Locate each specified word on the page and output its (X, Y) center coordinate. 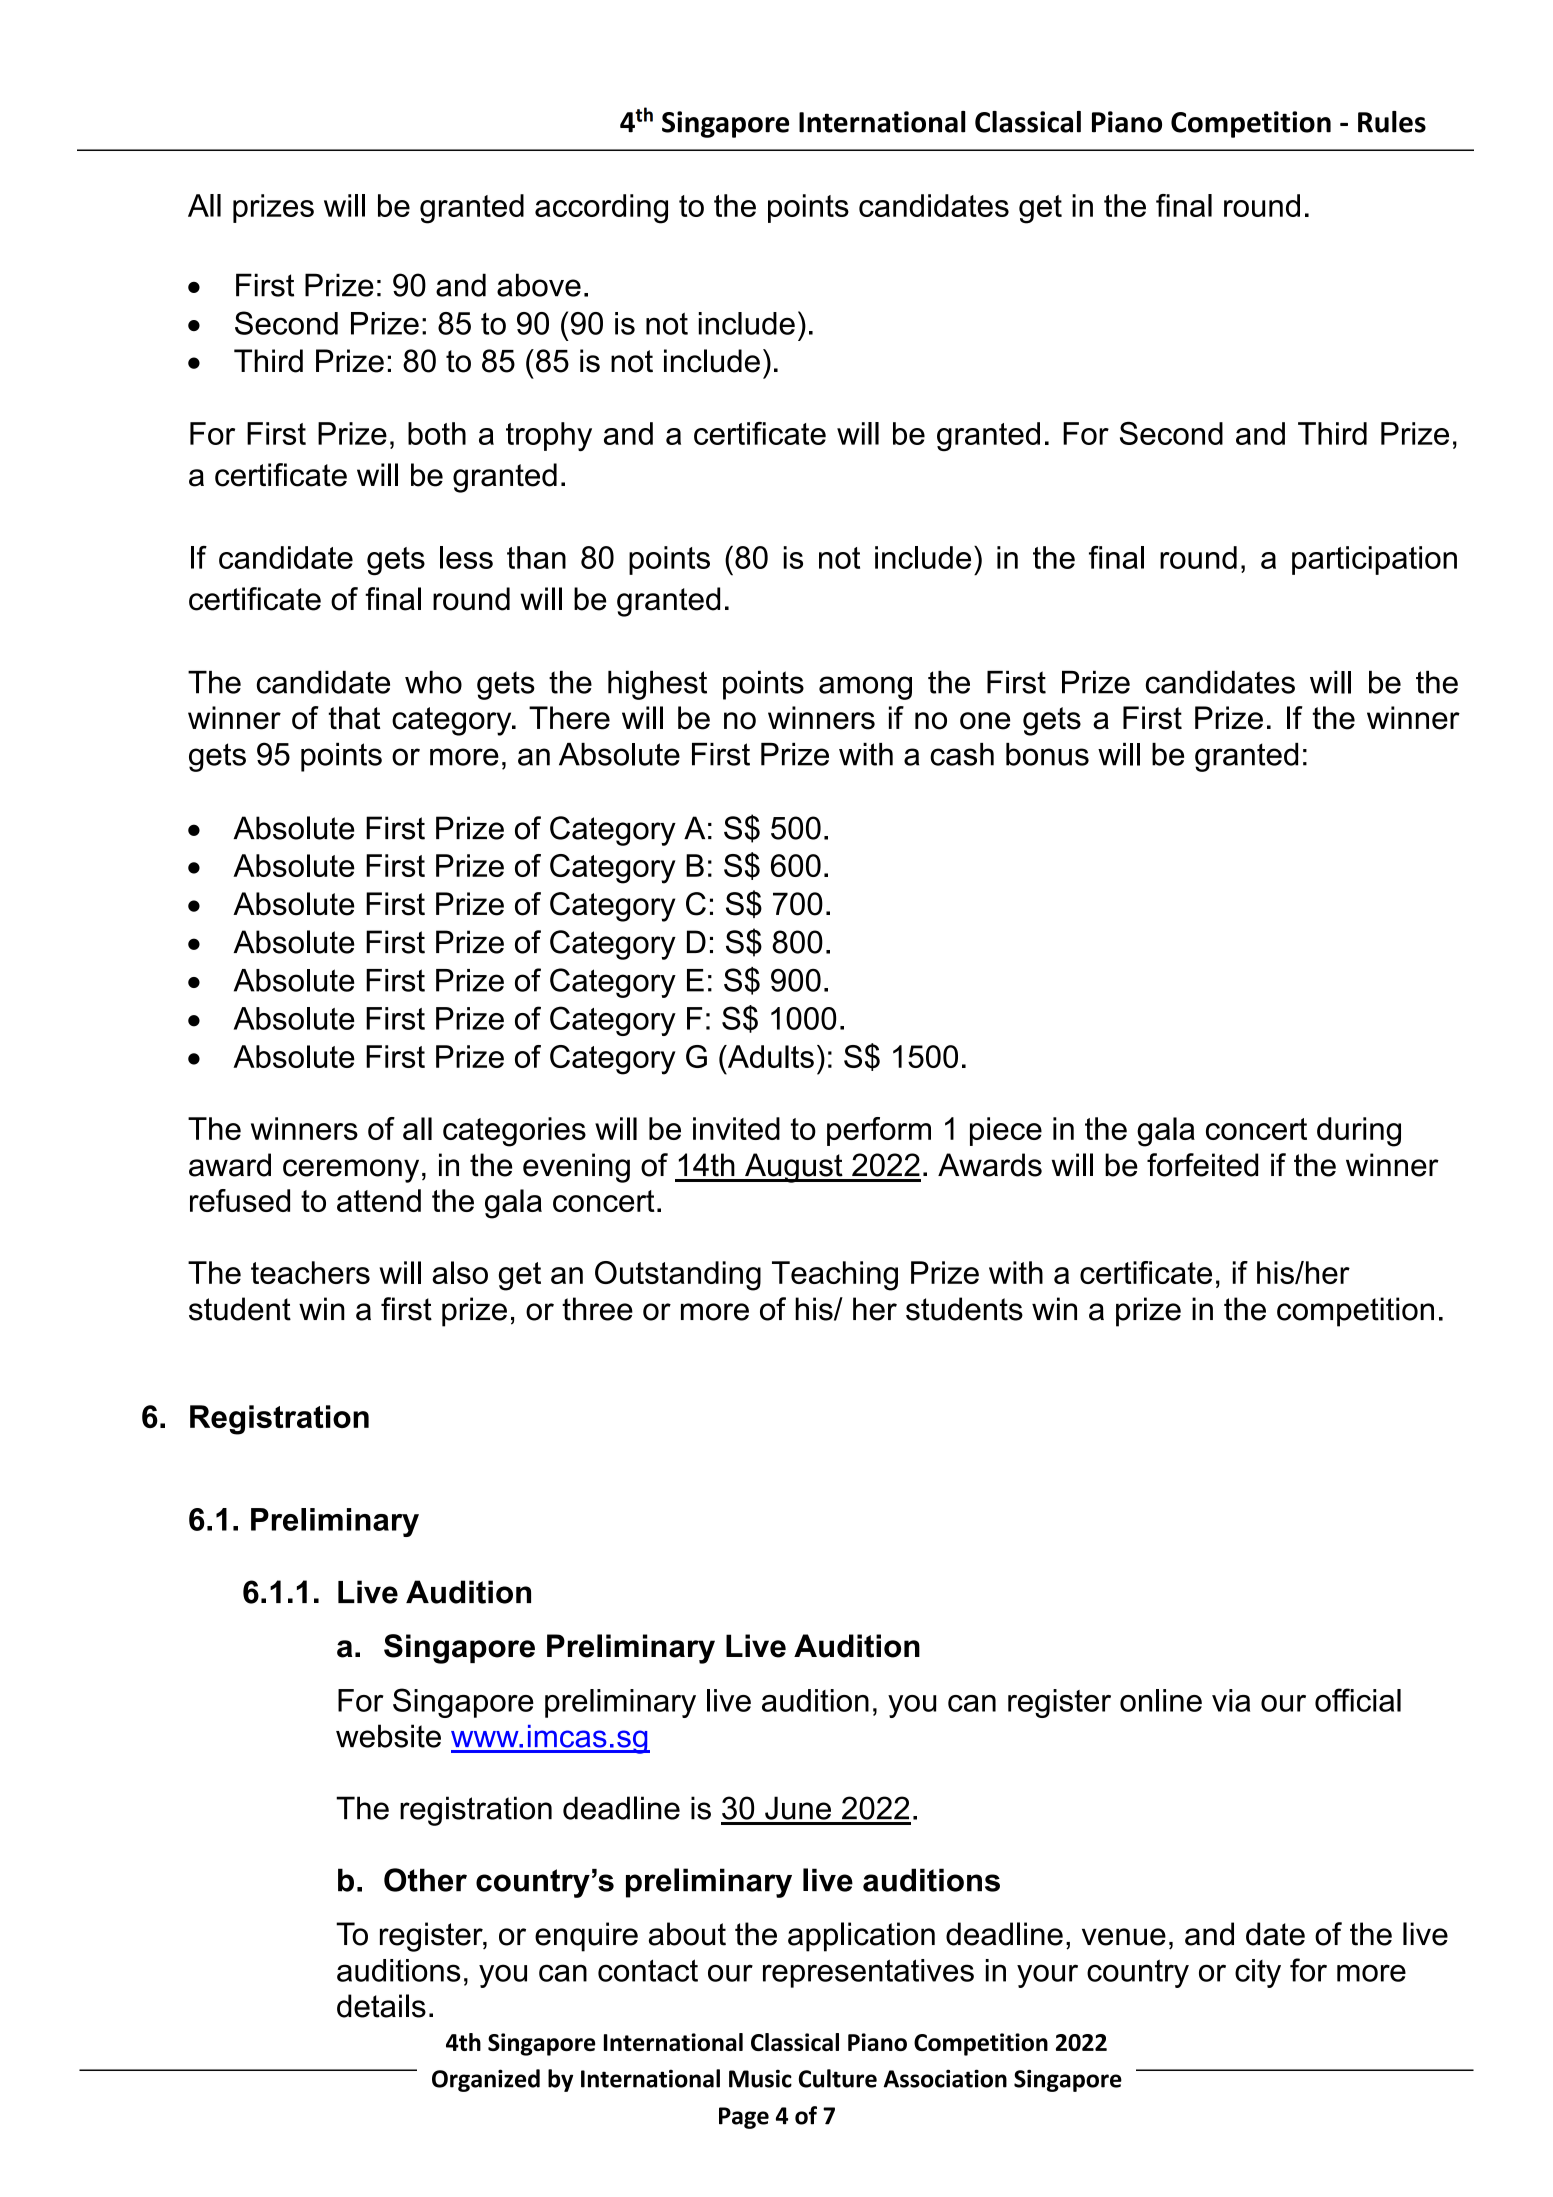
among (865, 688)
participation (1374, 560)
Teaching (835, 1276)
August (794, 1168)
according (601, 209)
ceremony (351, 1171)
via (1231, 1700)
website (388, 1736)
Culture (838, 2078)
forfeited (1202, 1165)
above (539, 285)
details (381, 2006)
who (433, 682)
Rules (1392, 122)
